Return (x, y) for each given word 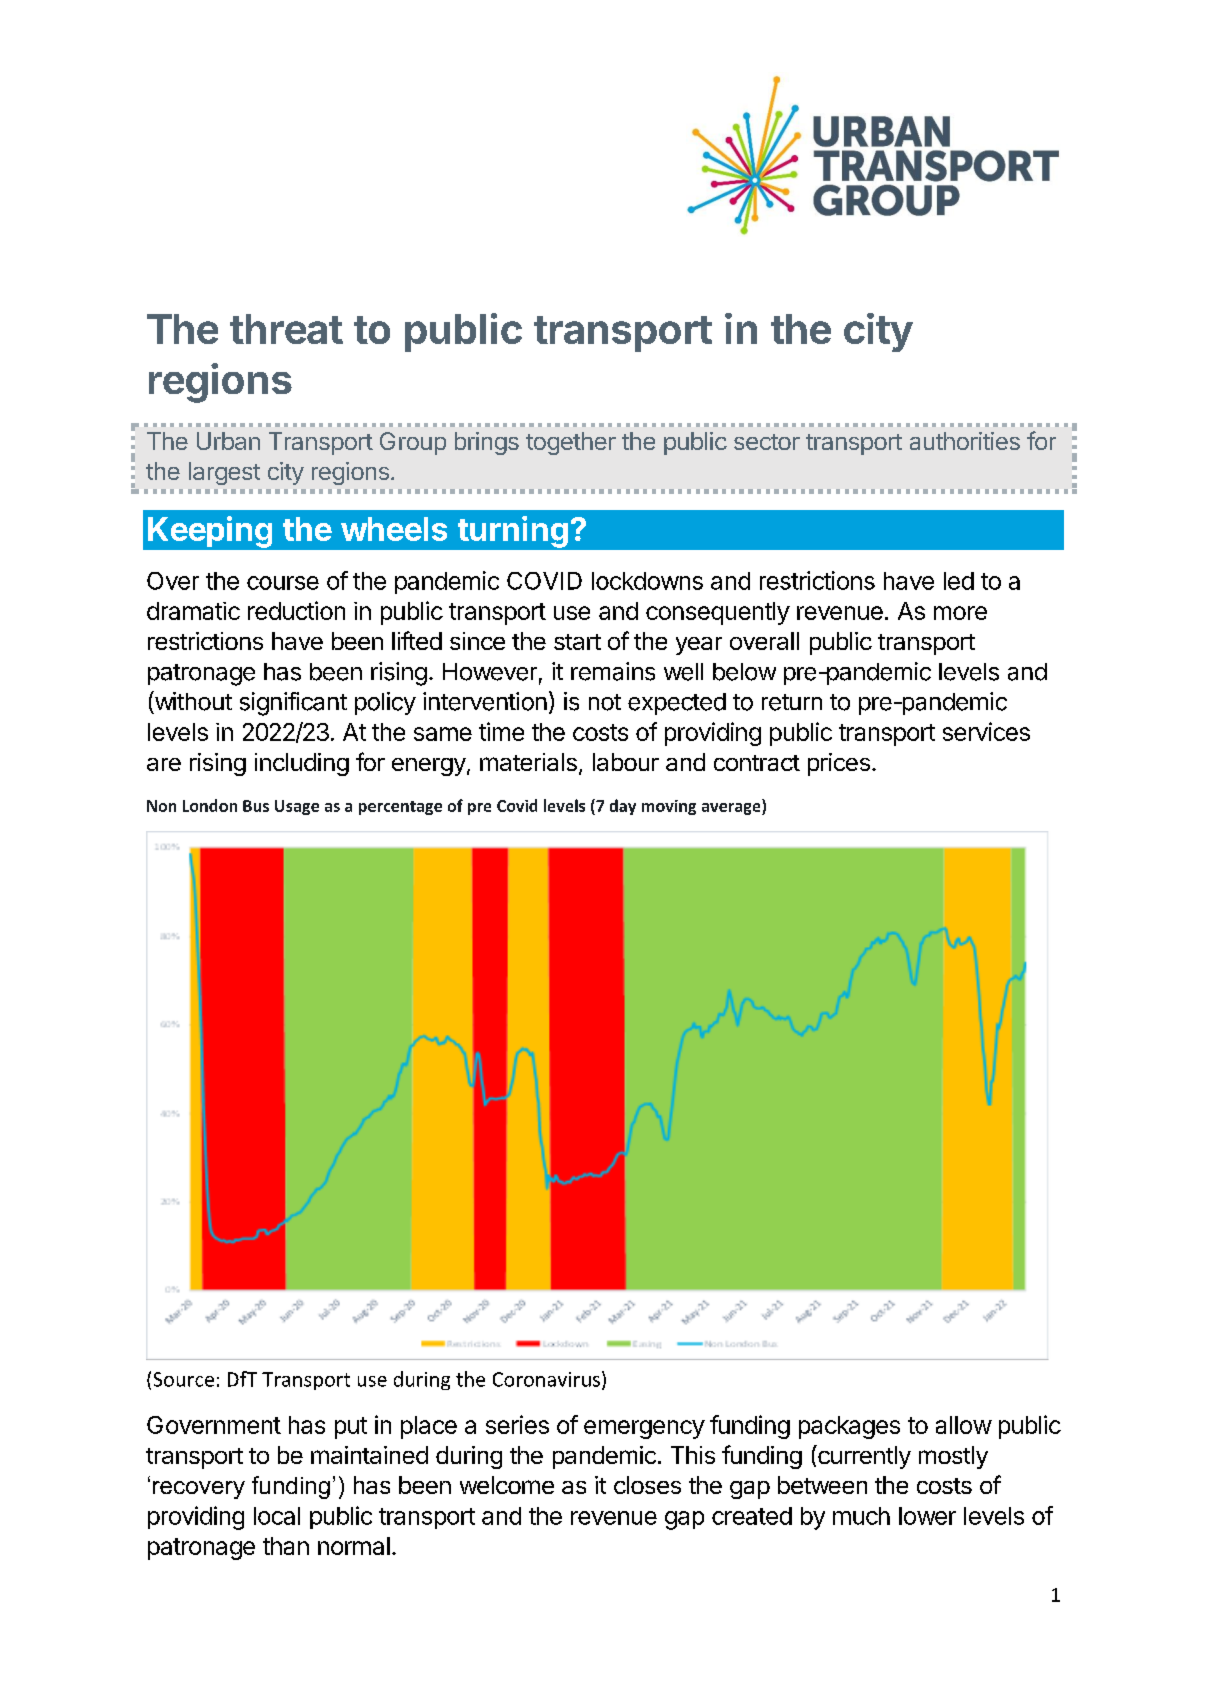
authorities (965, 441)
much (861, 1516)
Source (184, 1379)
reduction (296, 610)
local (277, 1516)
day (623, 807)
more (960, 613)
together (571, 443)
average (732, 809)
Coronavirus (546, 1379)
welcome (507, 1485)
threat (286, 329)
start (577, 642)
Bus (256, 806)
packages (849, 1427)
